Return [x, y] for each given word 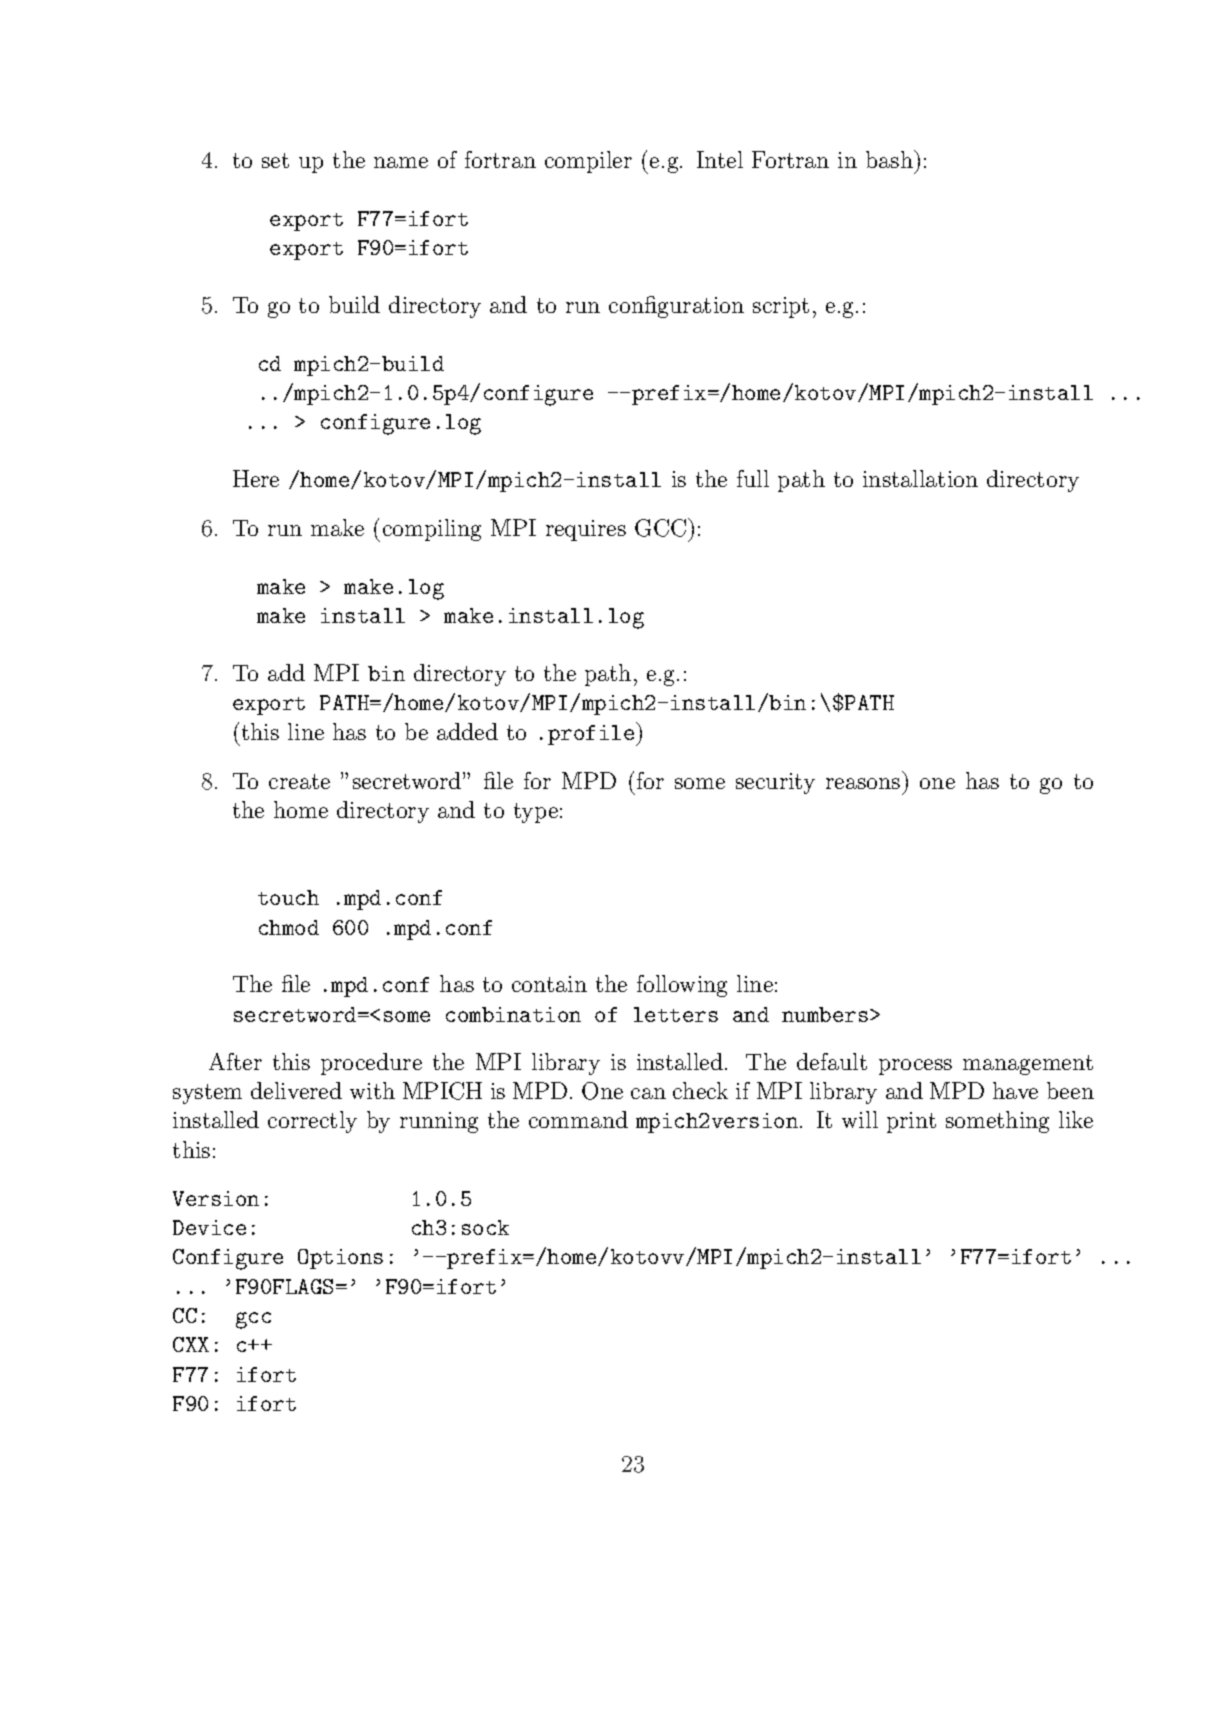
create [299, 781]
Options [340, 1259]
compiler [588, 162]
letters [676, 1014]
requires [586, 530]
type [536, 813]
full [753, 478]
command [578, 1119]
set [275, 160]
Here [256, 478]
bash [890, 159]
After [235, 1061]
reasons [863, 783]
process [915, 1067]
